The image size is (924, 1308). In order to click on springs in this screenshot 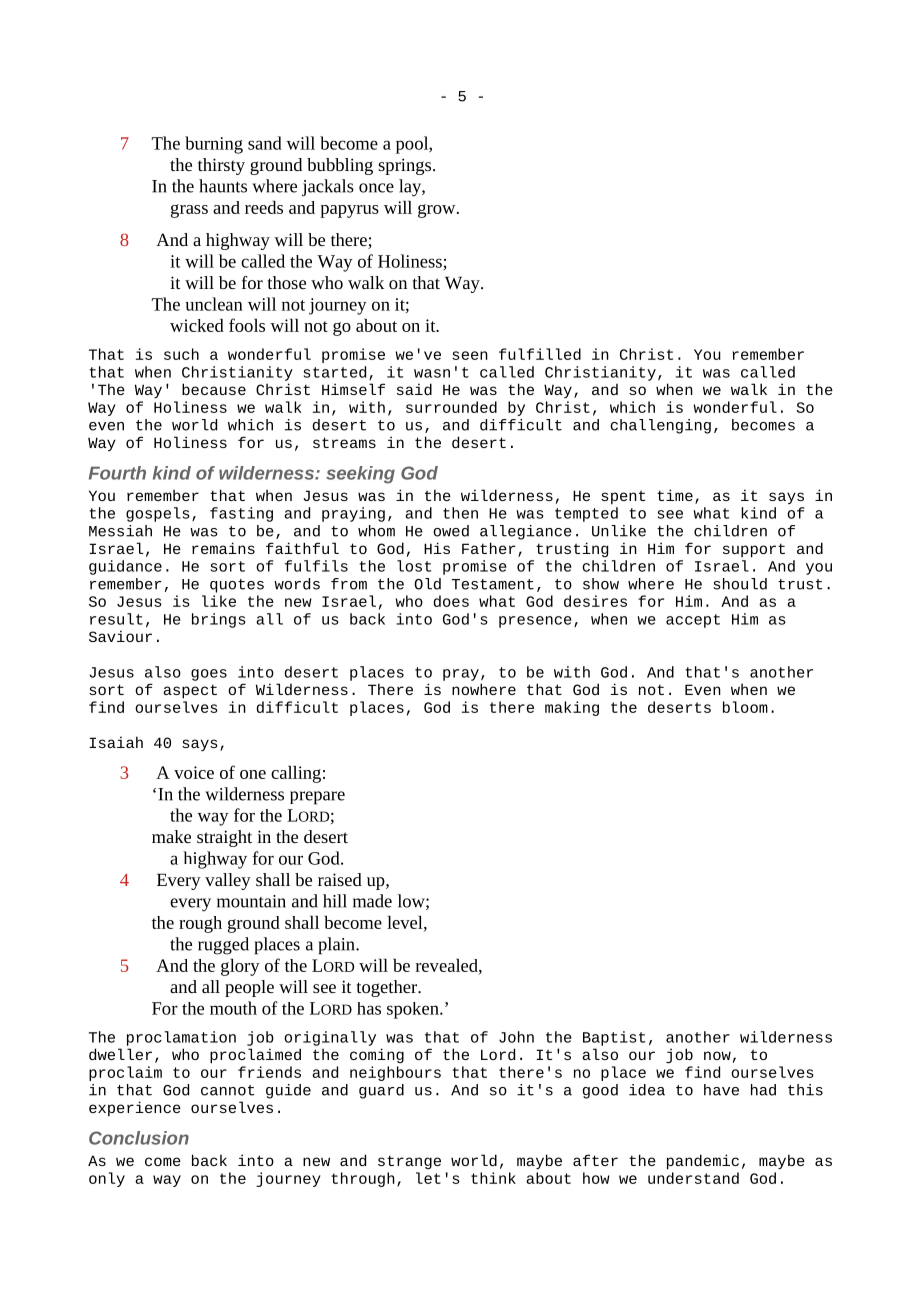, I will do `click(406, 166)`.
